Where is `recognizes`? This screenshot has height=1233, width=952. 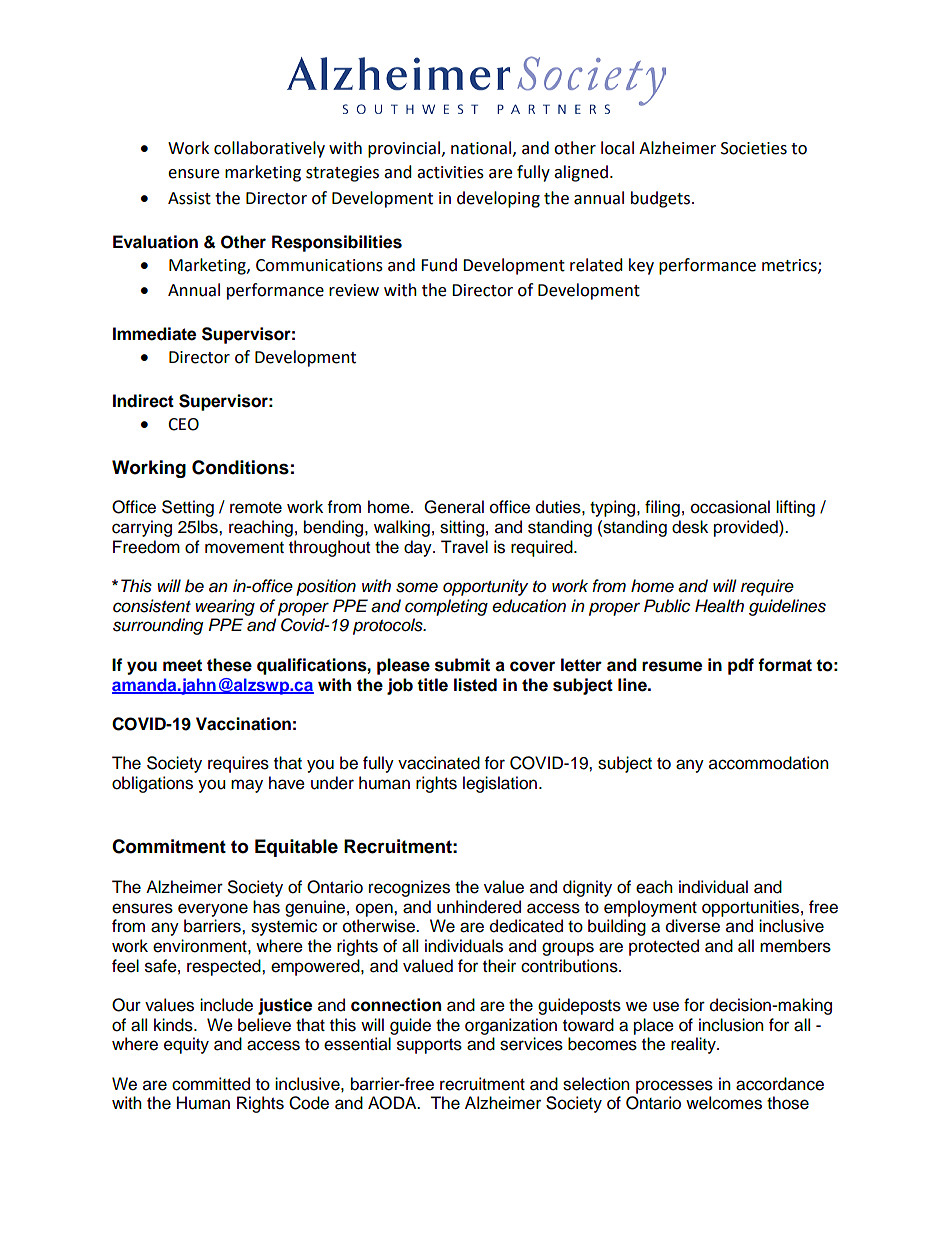
recognizes is located at coordinates (409, 888).
